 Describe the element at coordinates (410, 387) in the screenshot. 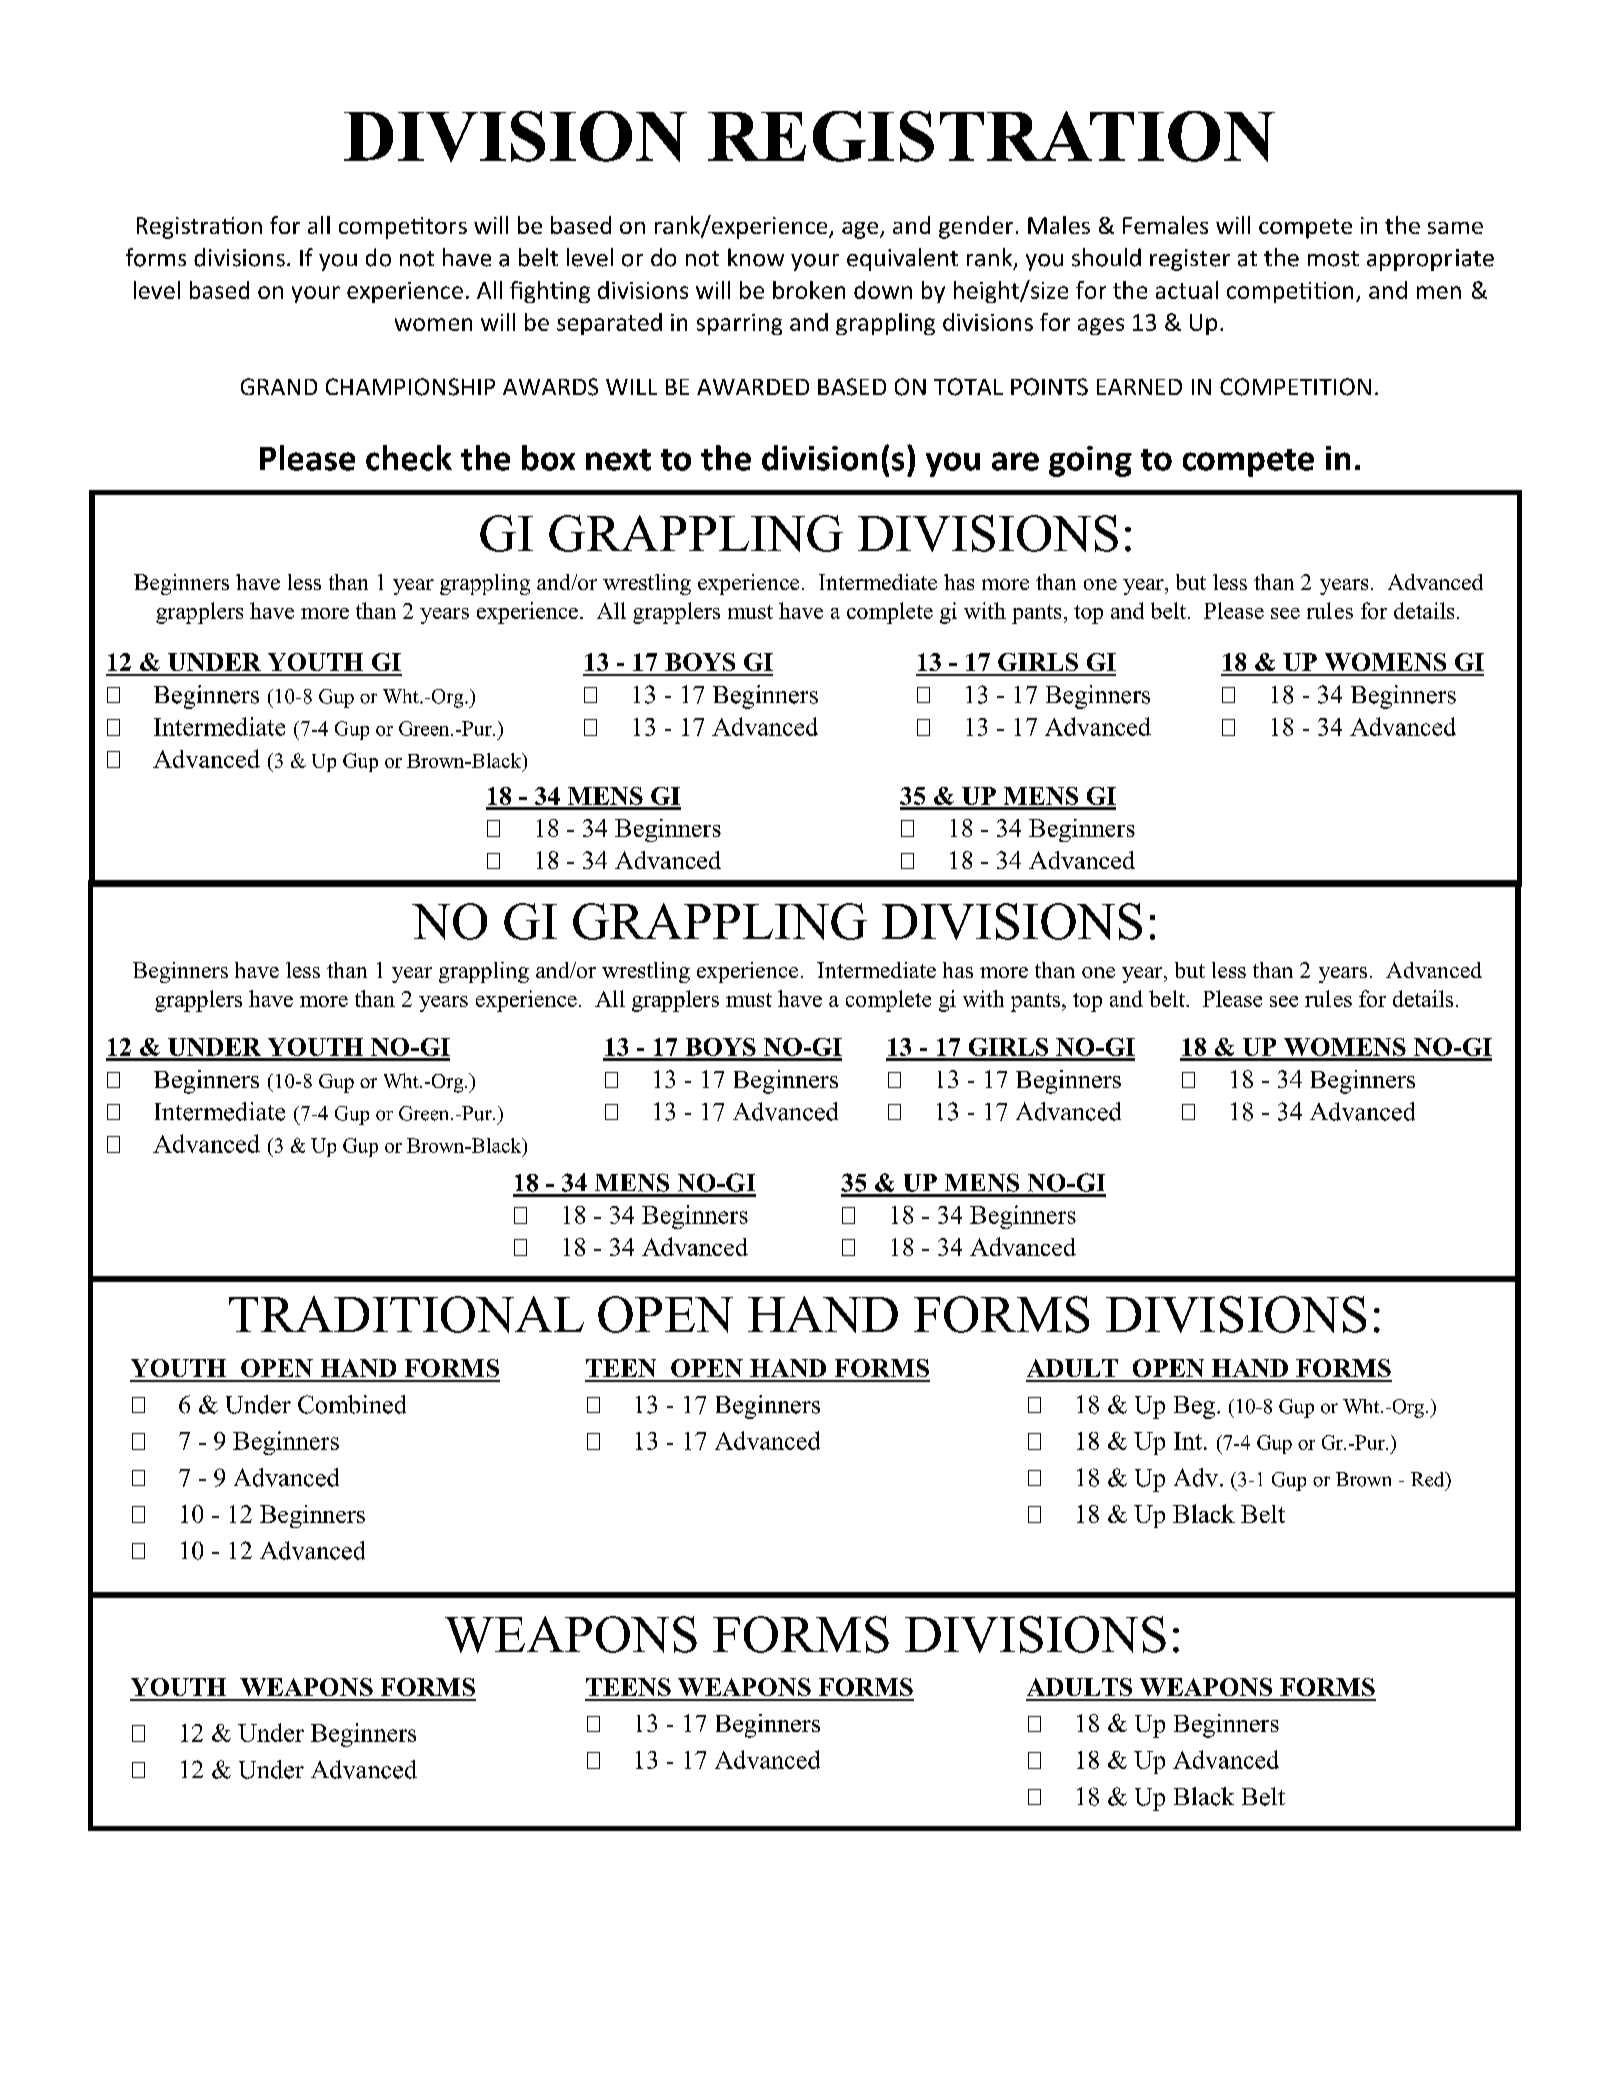

I see `CHAMPIONSHIP` at that location.
